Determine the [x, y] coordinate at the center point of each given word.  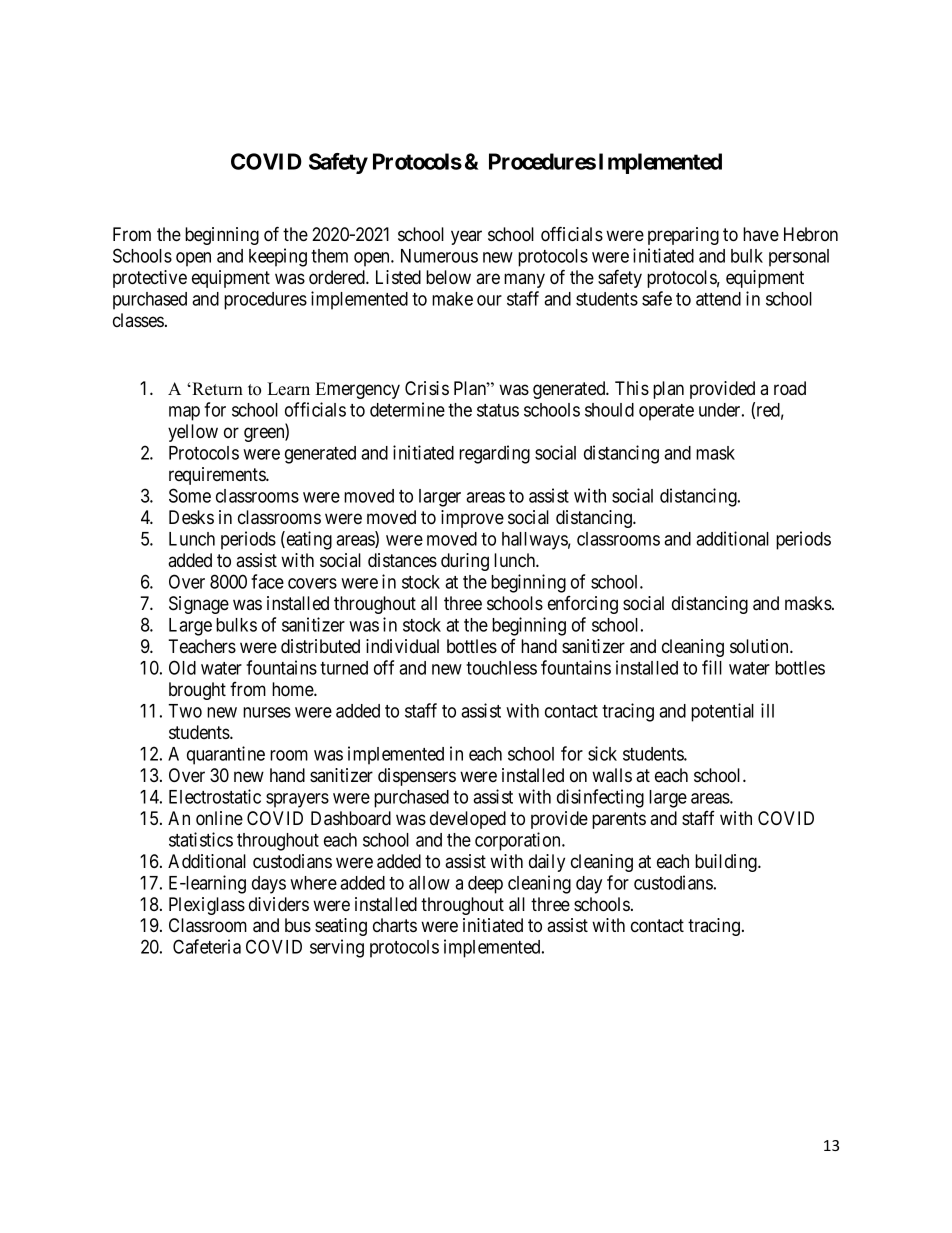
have [761, 234]
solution [760, 646]
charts [395, 925]
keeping [278, 257]
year [466, 237]
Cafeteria [207, 946]
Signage [199, 605]
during [465, 562]
